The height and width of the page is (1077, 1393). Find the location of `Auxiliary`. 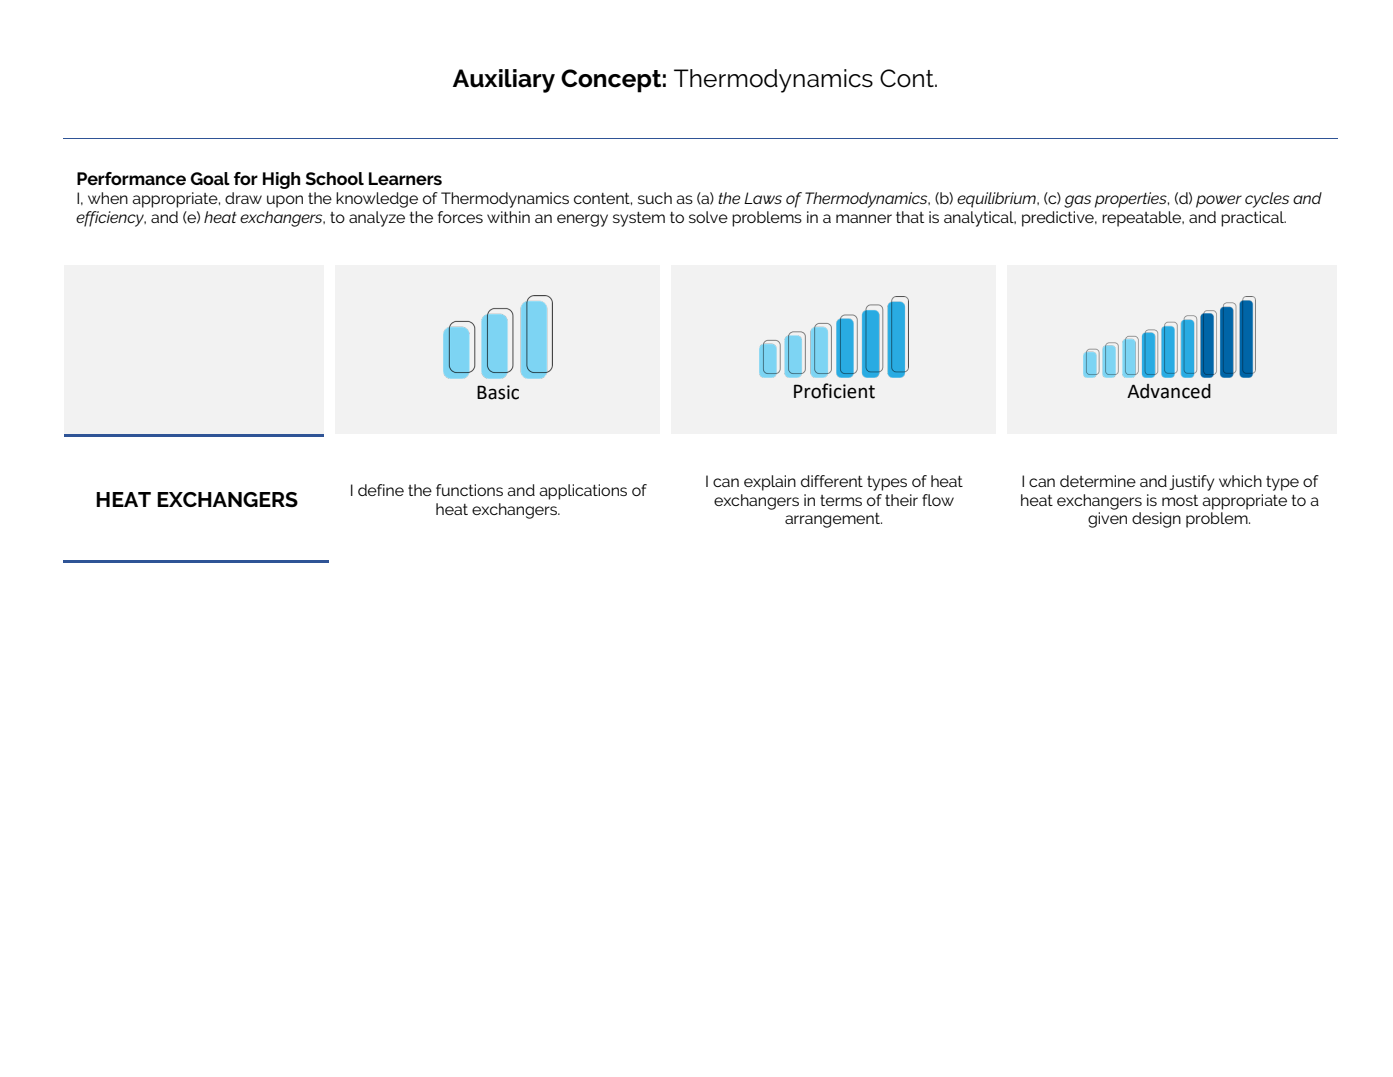

Auxiliary is located at coordinates (504, 81).
